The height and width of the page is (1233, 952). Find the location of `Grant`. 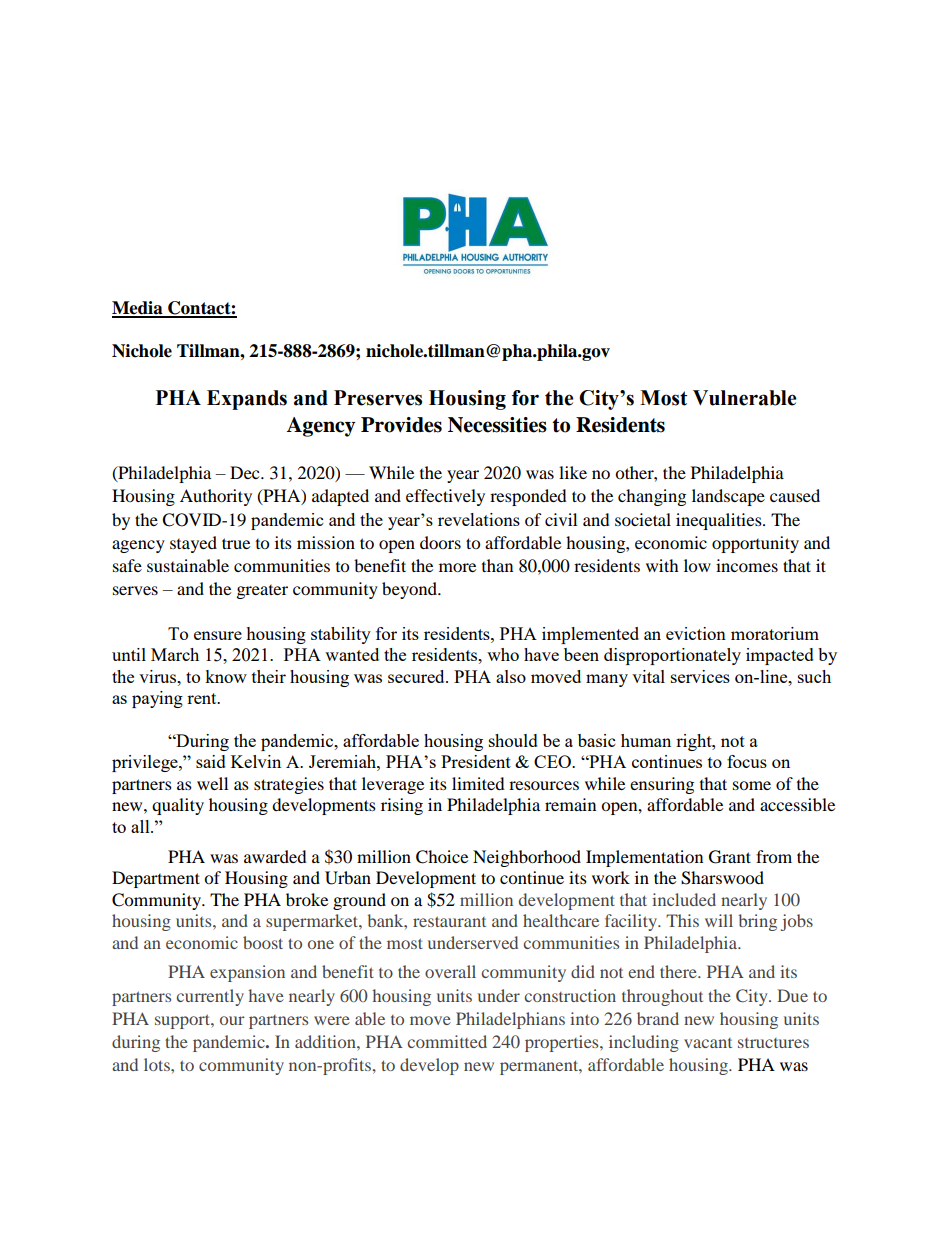

Grant is located at coordinates (730, 857).
